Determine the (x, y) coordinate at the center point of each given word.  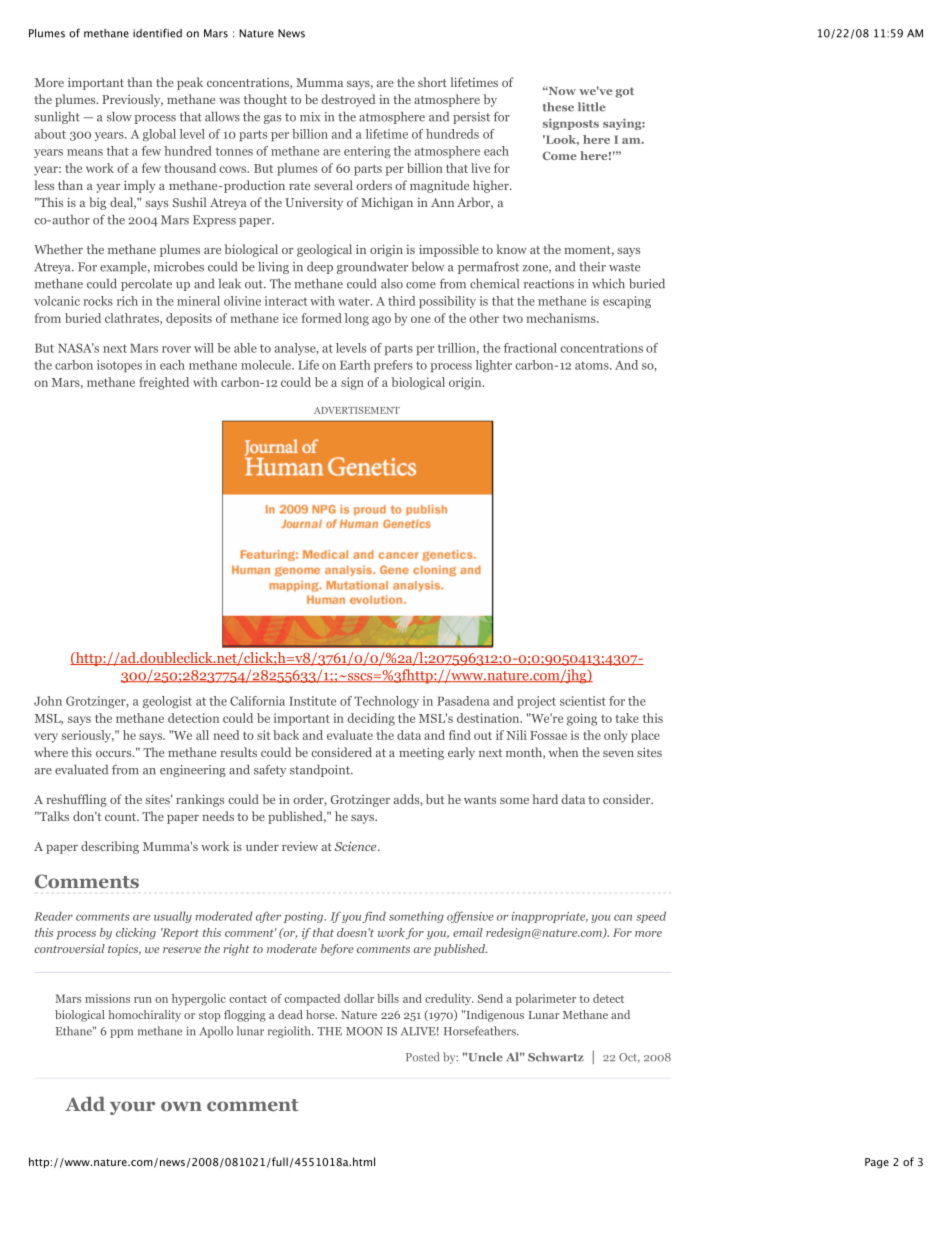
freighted (164, 383)
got (624, 92)
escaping (627, 302)
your (132, 1108)
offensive (470, 917)
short (432, 82)
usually (173, 917)
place (645, 736)
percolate (146, 284)
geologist (167, 702)
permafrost (488, 267)
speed (651, 917)
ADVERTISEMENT (357, 410)
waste (624, 267)
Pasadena (463, 701)
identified (157, 33)
